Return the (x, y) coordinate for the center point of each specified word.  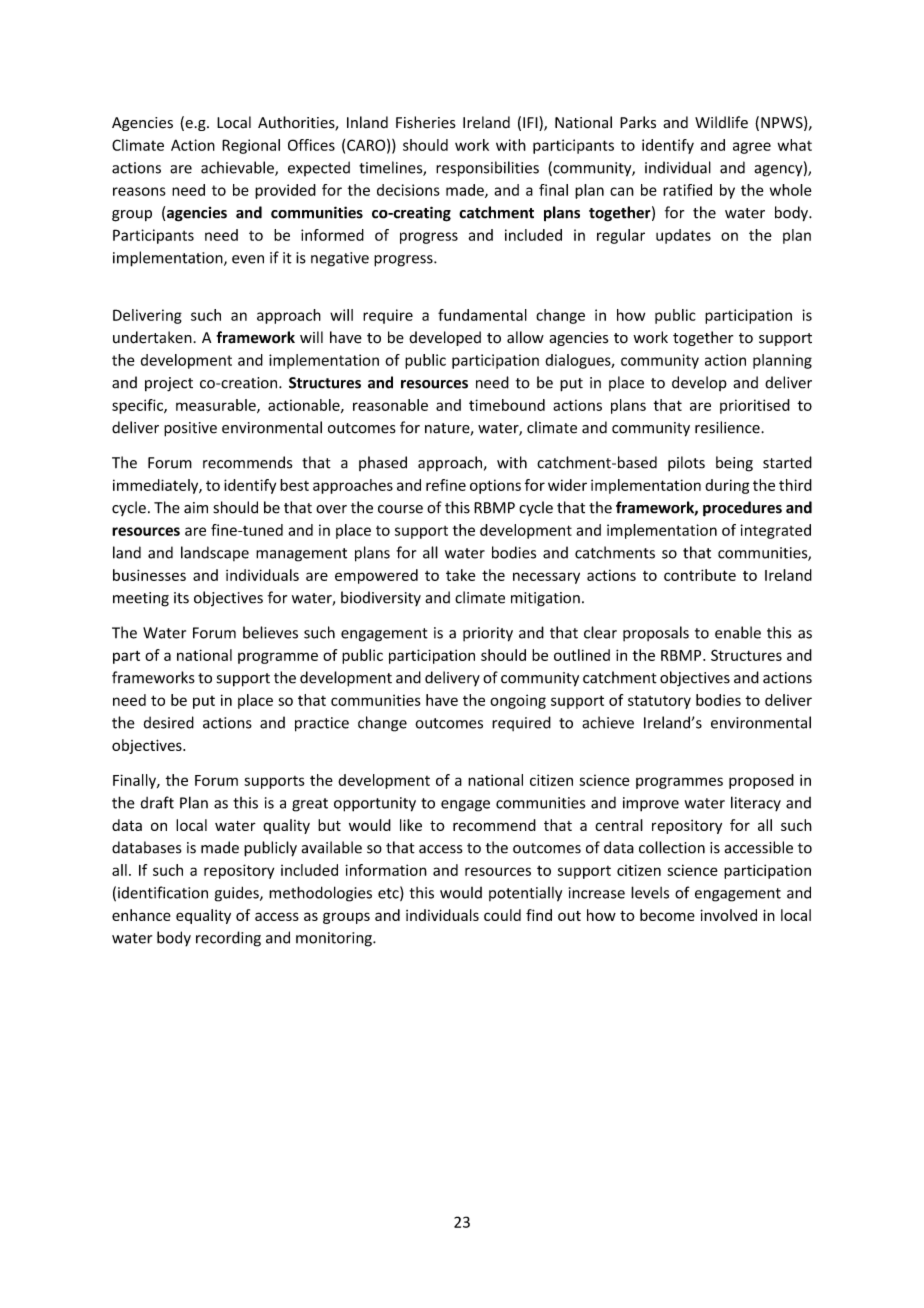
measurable (217, 406)
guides (238, 894)
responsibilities (487, 169)
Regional (251, 146)
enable (738, 632)
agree (752, 148)
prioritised (755, 406)
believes (270, 632)
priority (488, 634)
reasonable (390, 405)
